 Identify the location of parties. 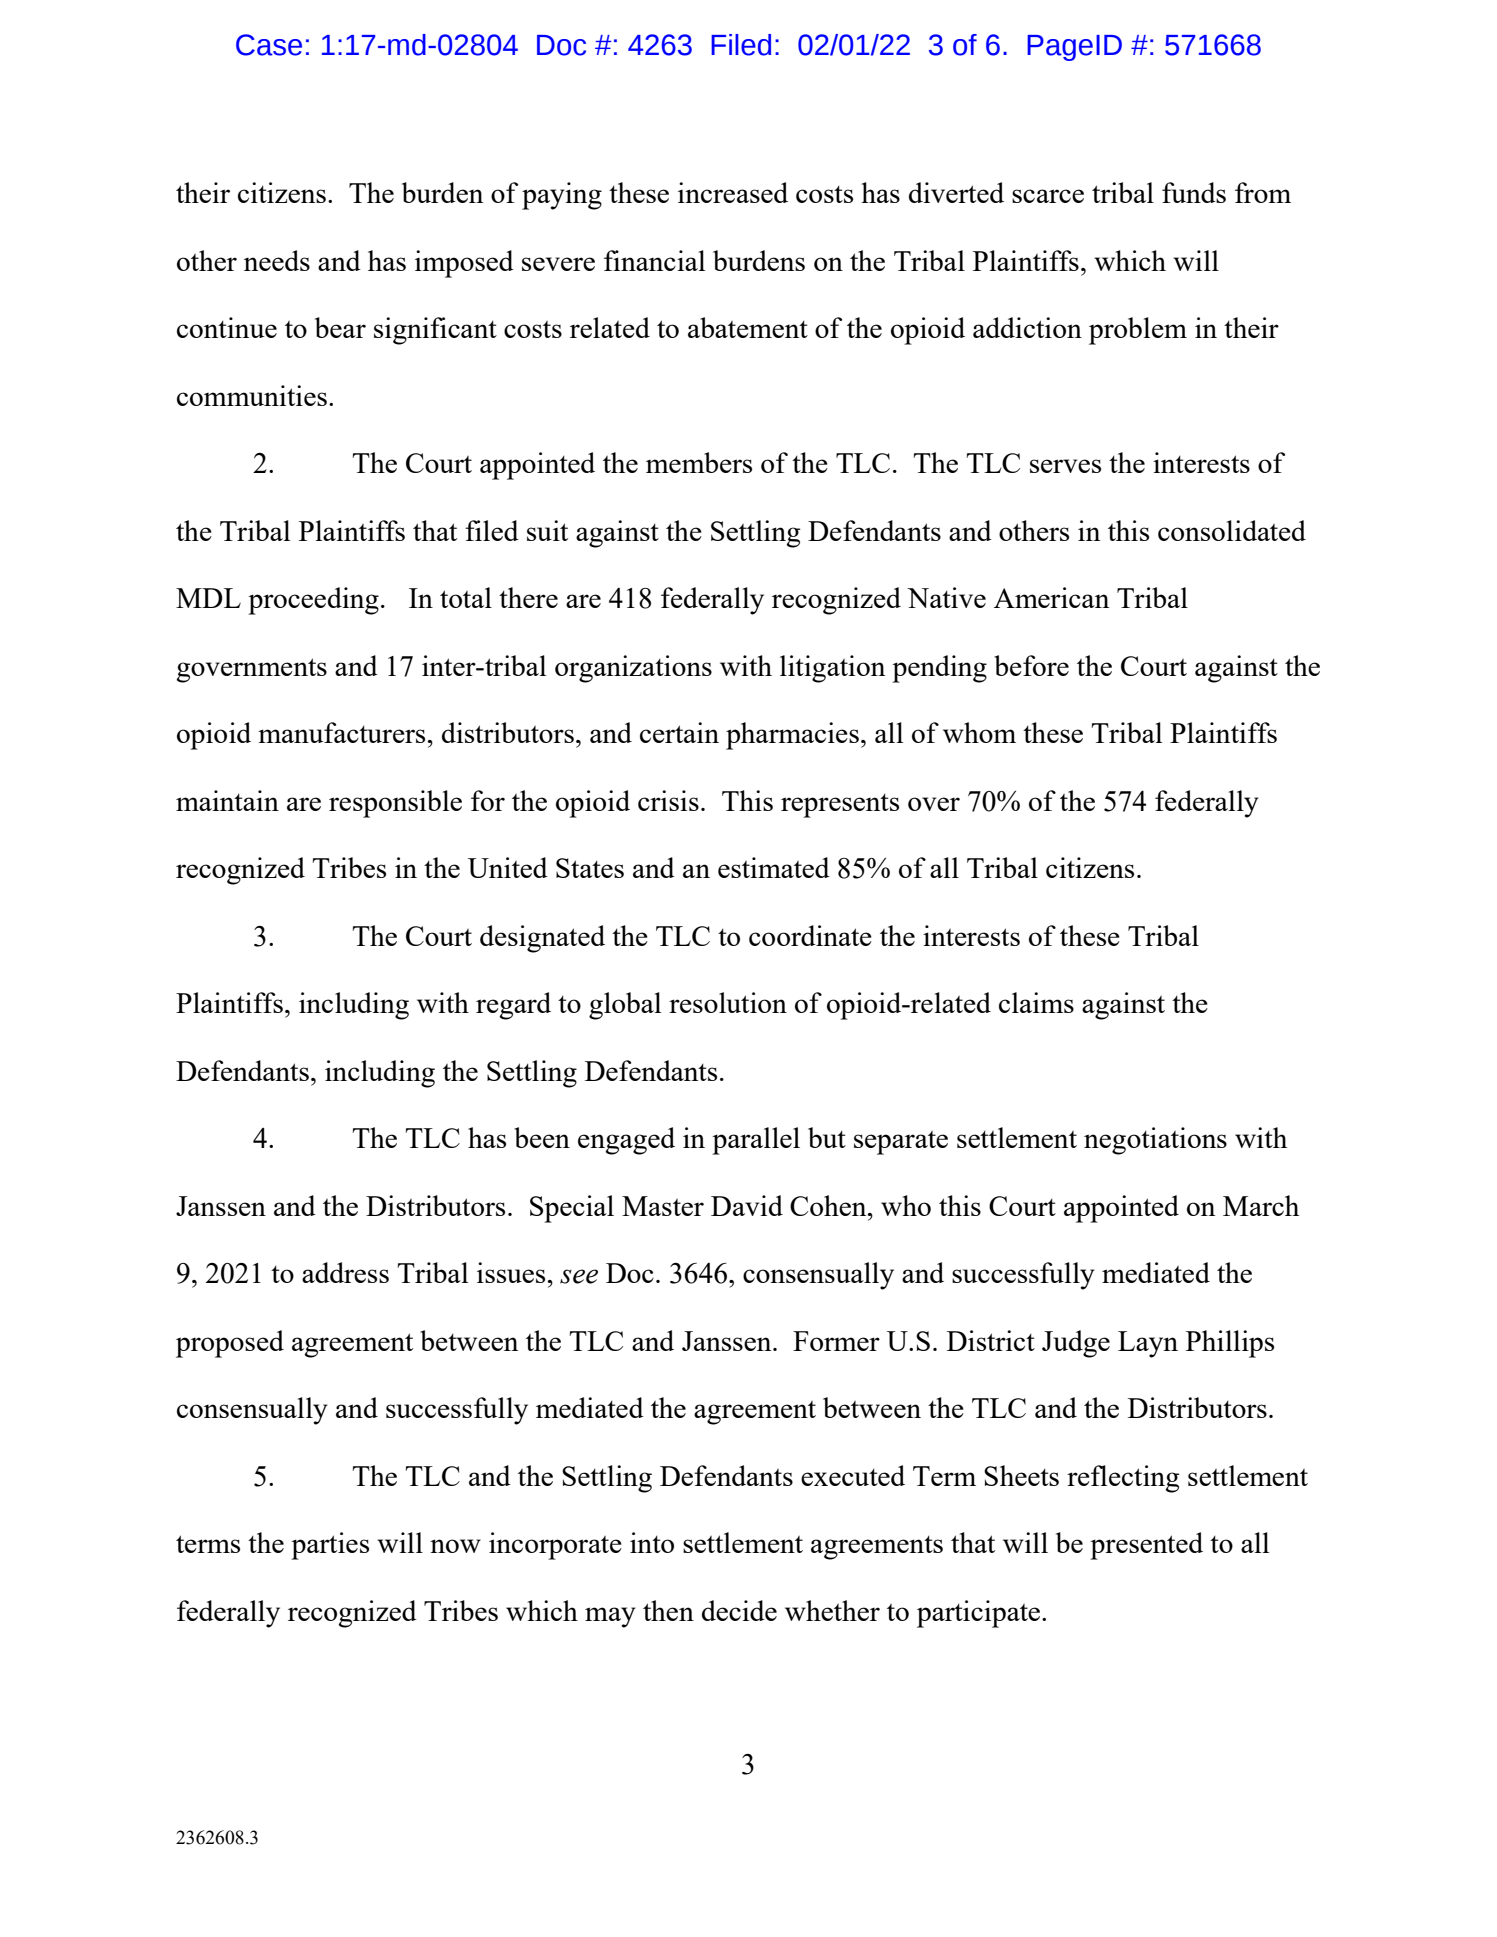
(330, 1546).
